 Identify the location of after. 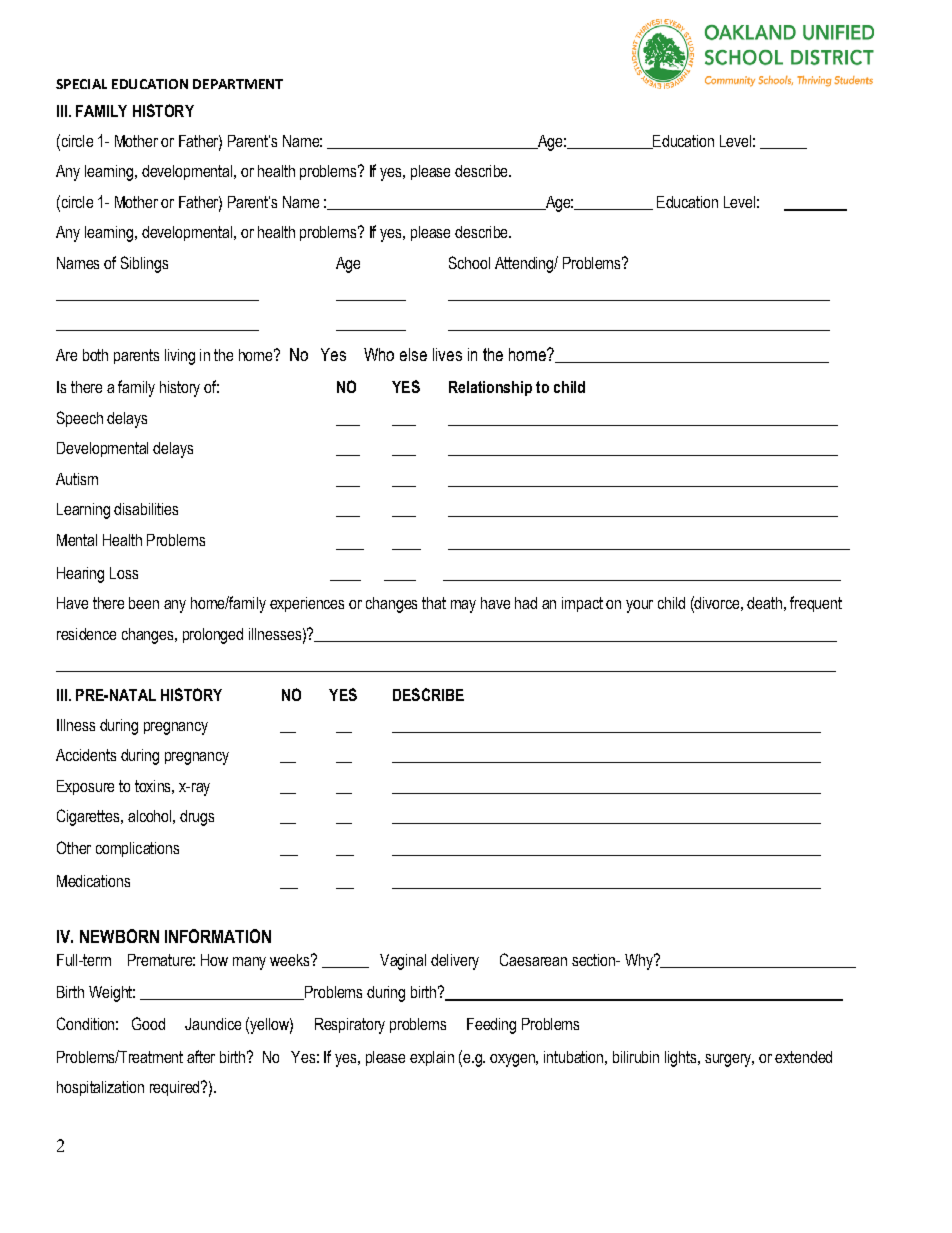
(201, 1056).
